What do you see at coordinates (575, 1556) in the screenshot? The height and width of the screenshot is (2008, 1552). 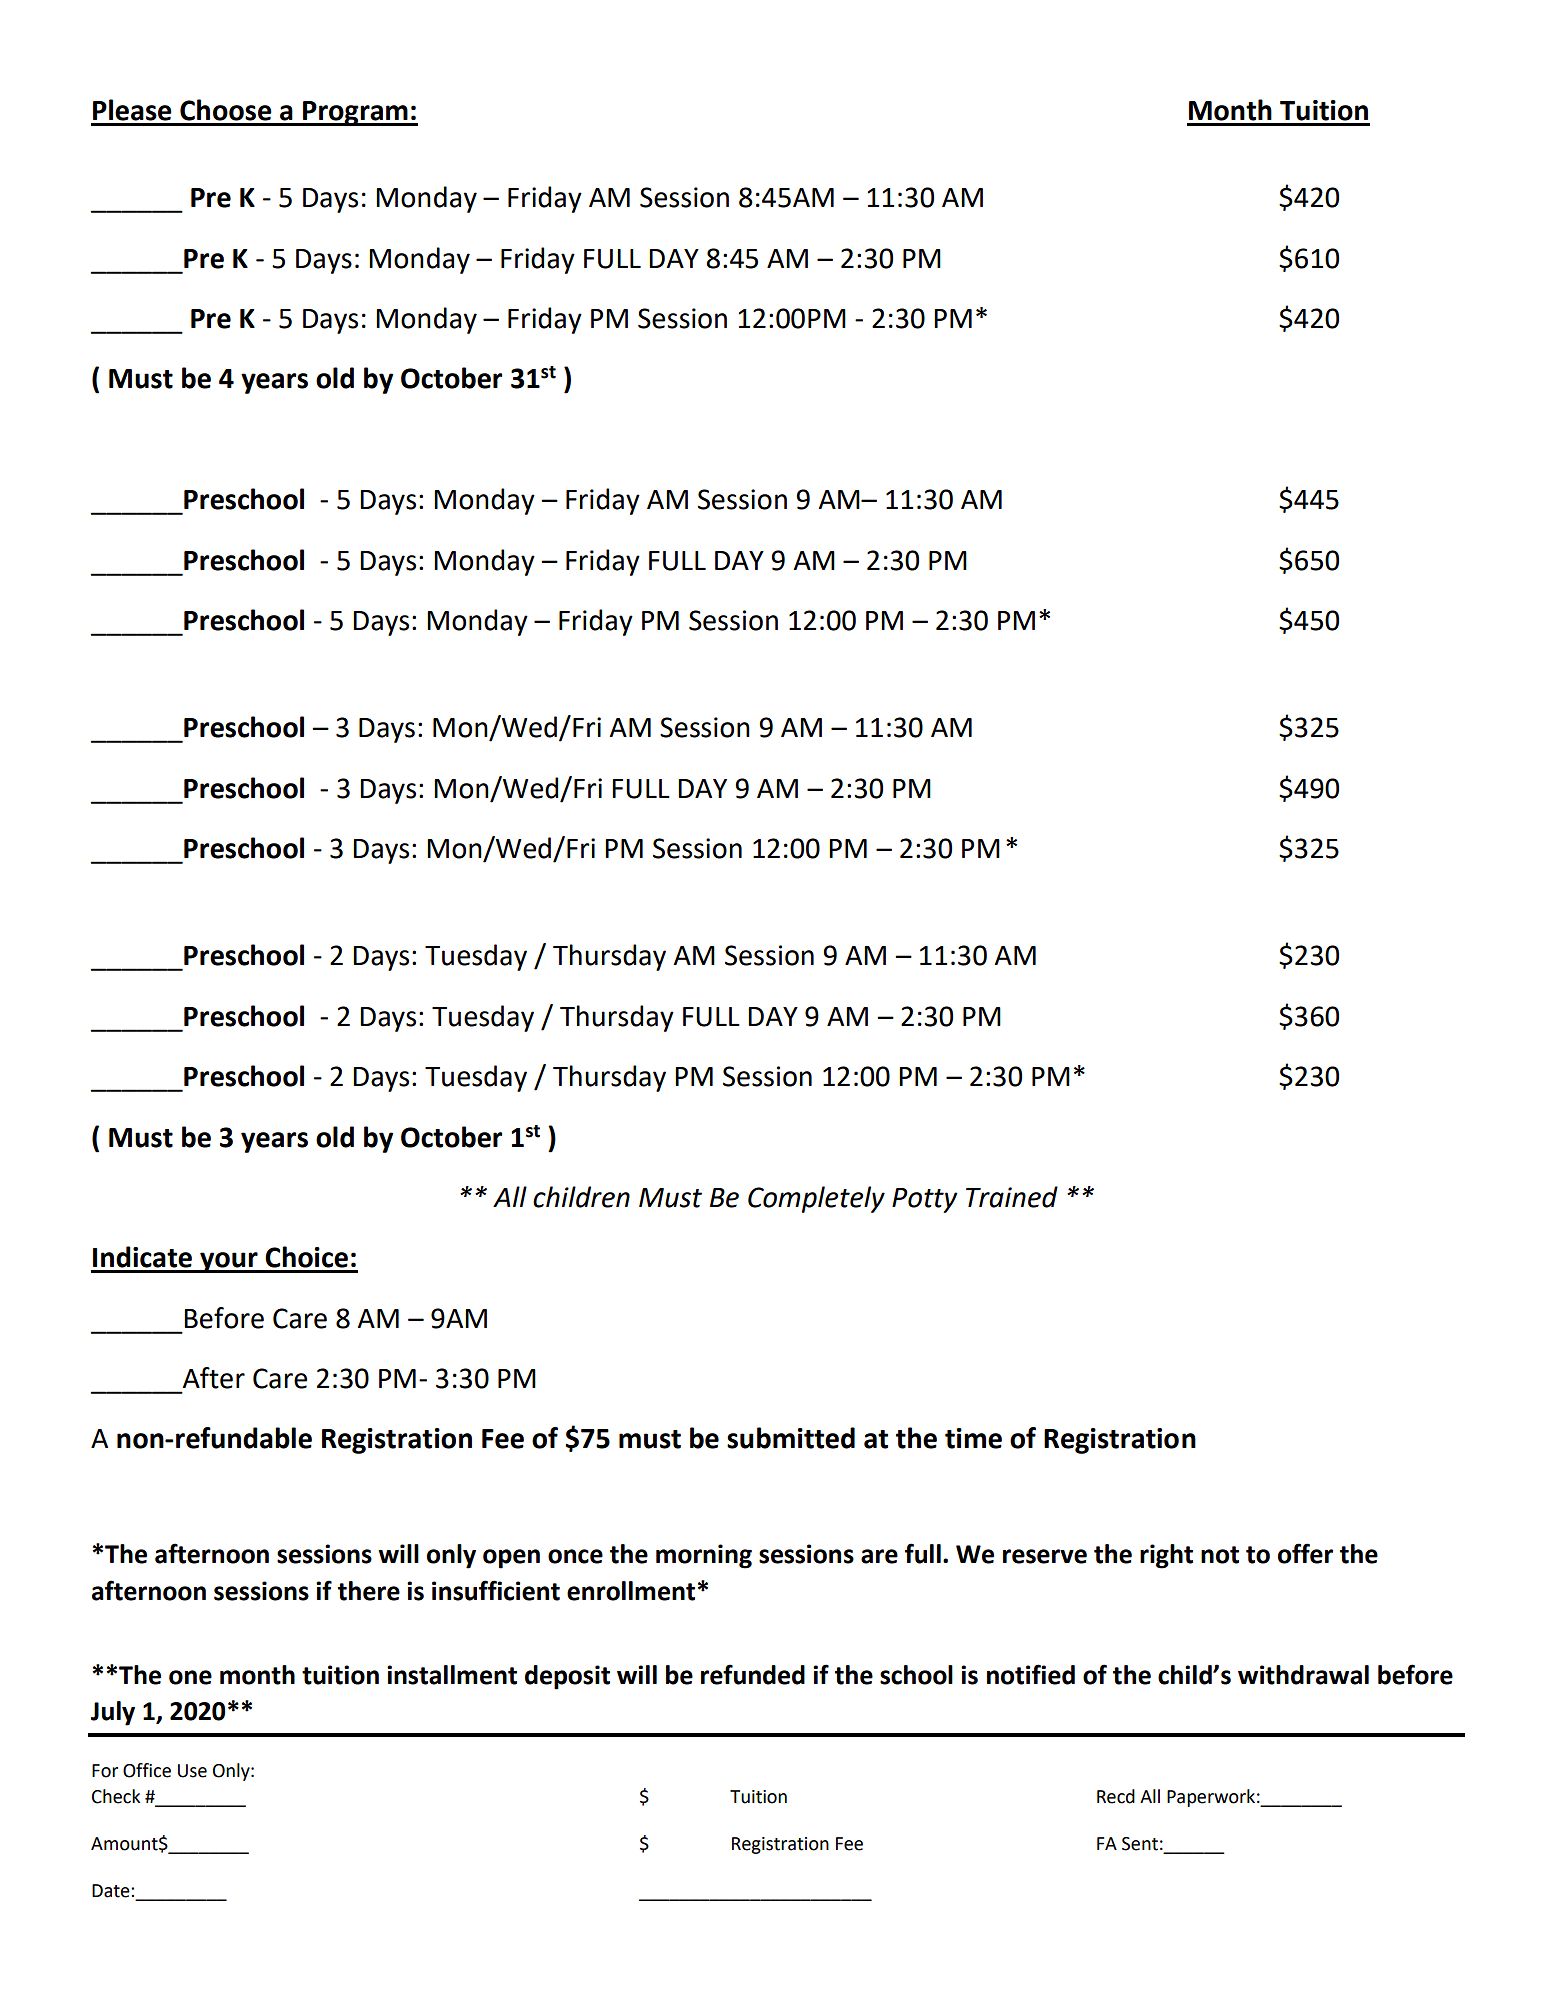 I see `once` at bounding box center [575, 1556].
